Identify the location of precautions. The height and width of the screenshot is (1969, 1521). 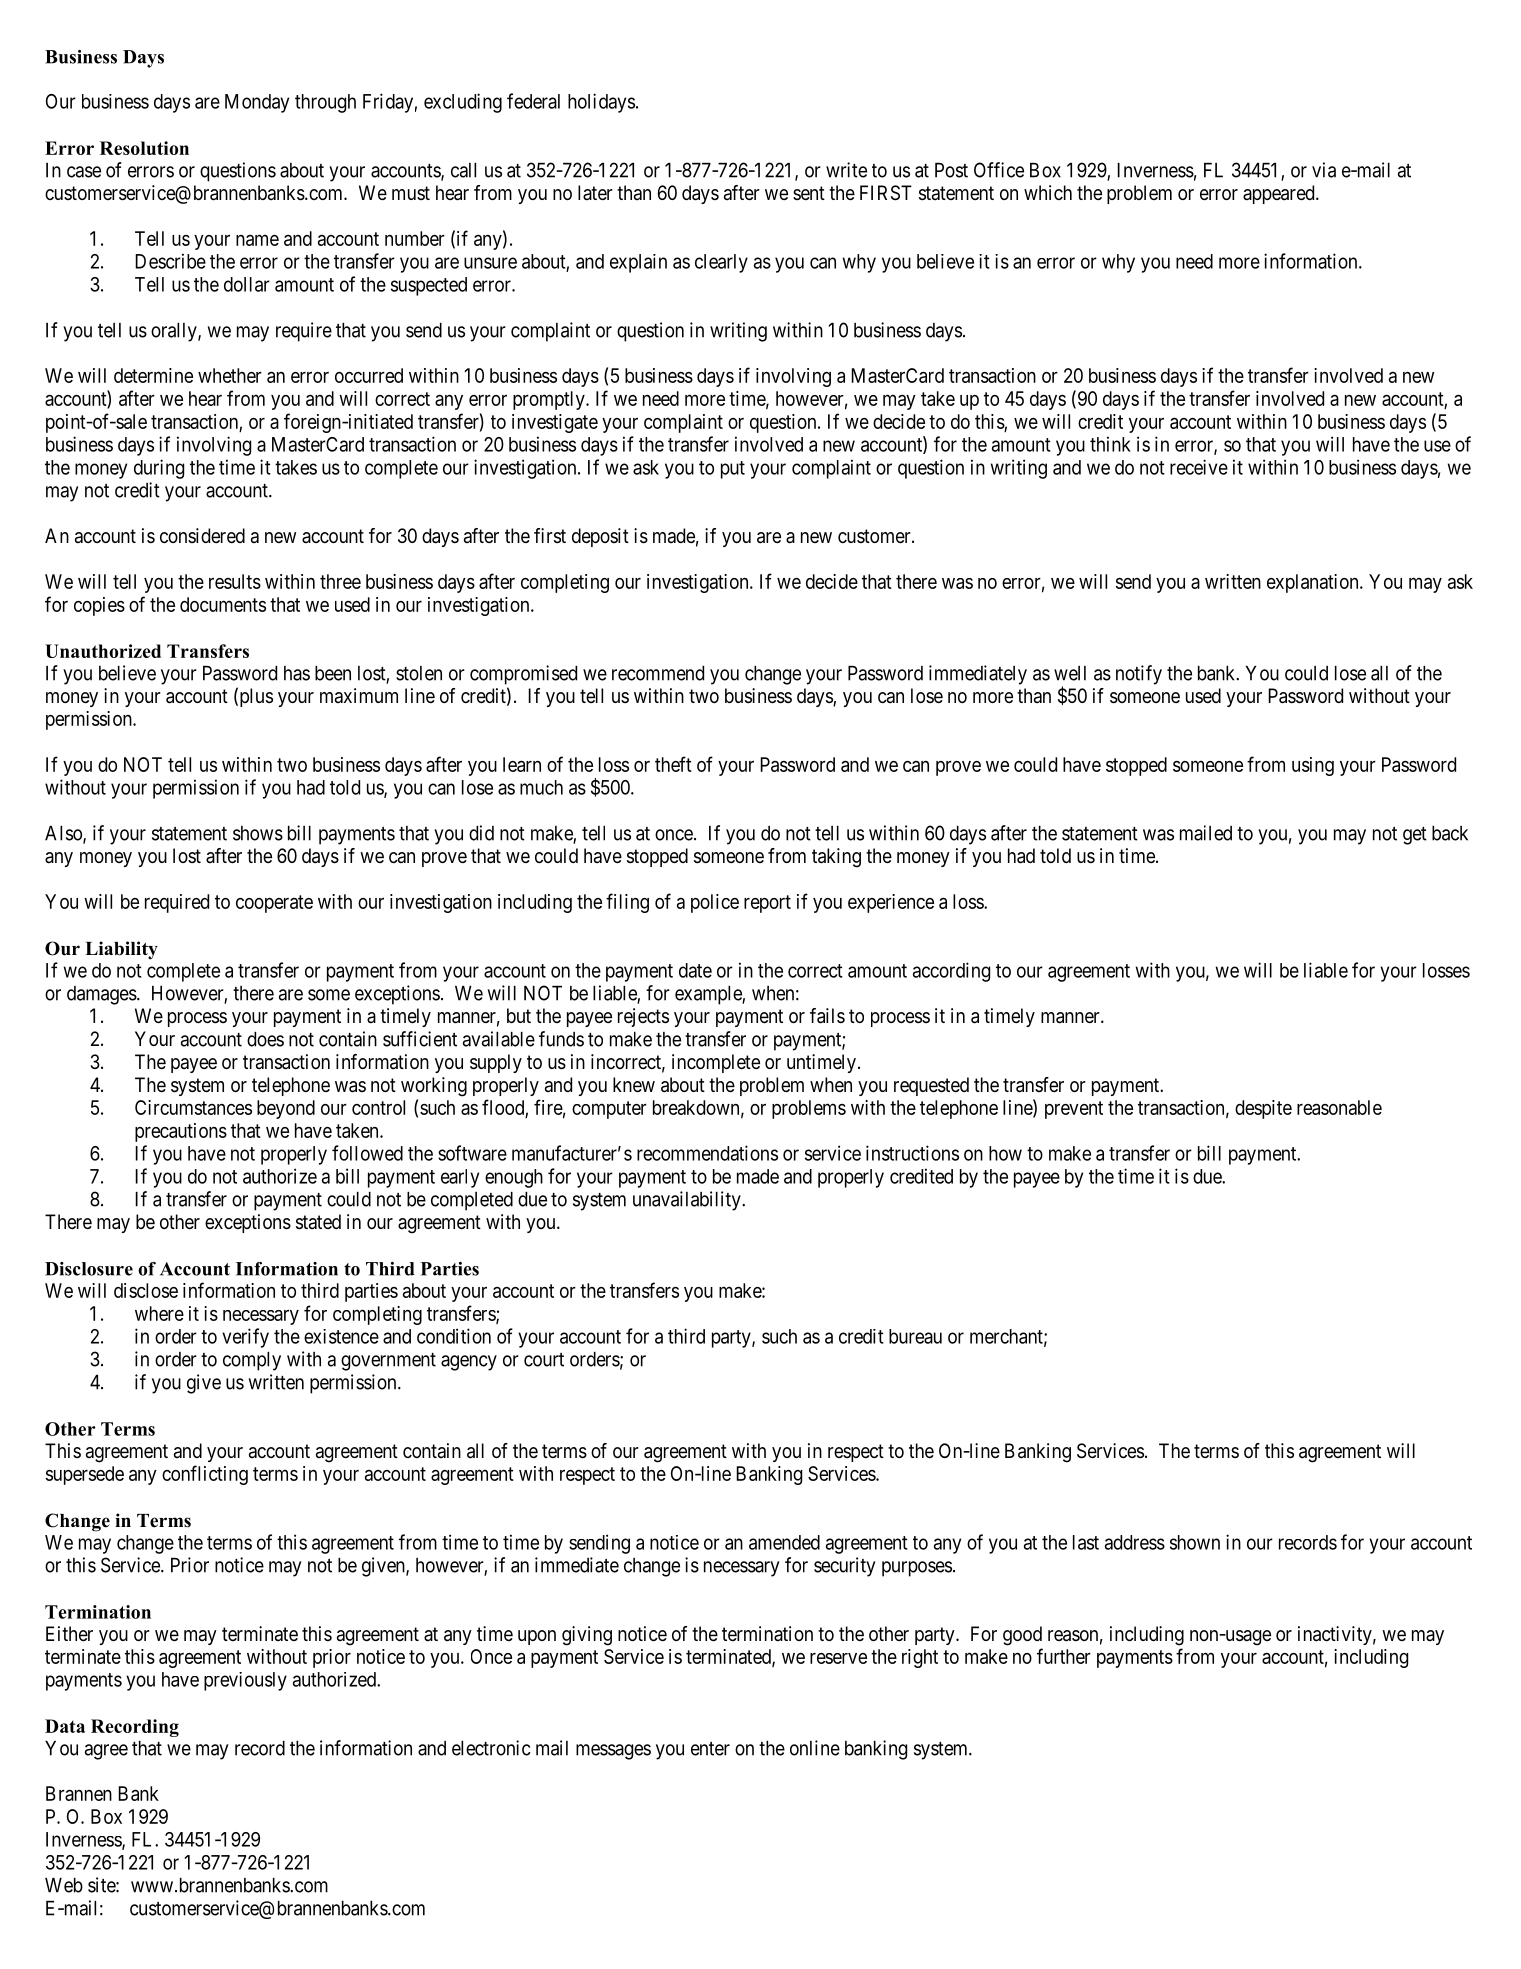
(181, 1132).
